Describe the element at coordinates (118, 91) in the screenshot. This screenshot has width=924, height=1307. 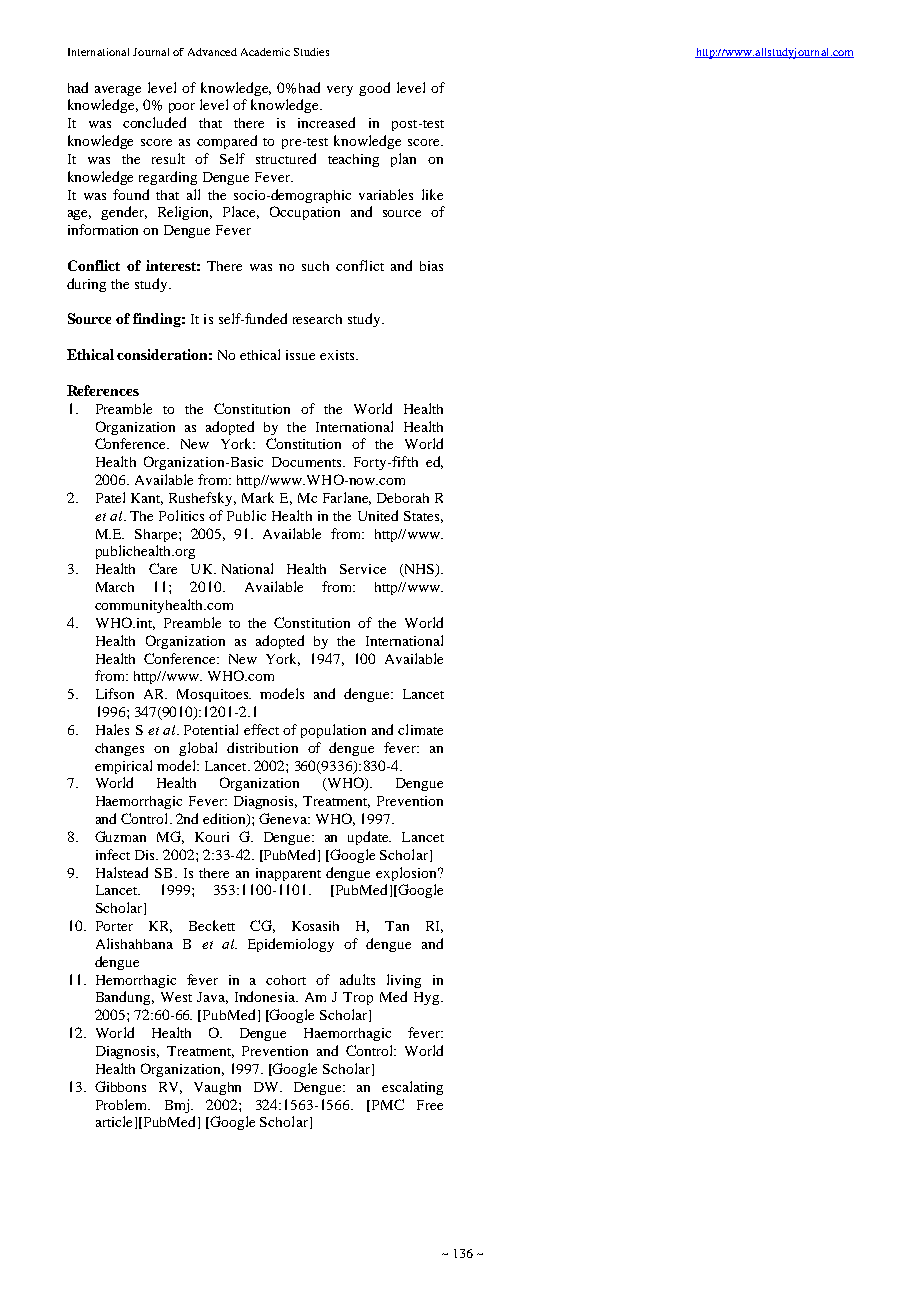
I see `average` at that location.
